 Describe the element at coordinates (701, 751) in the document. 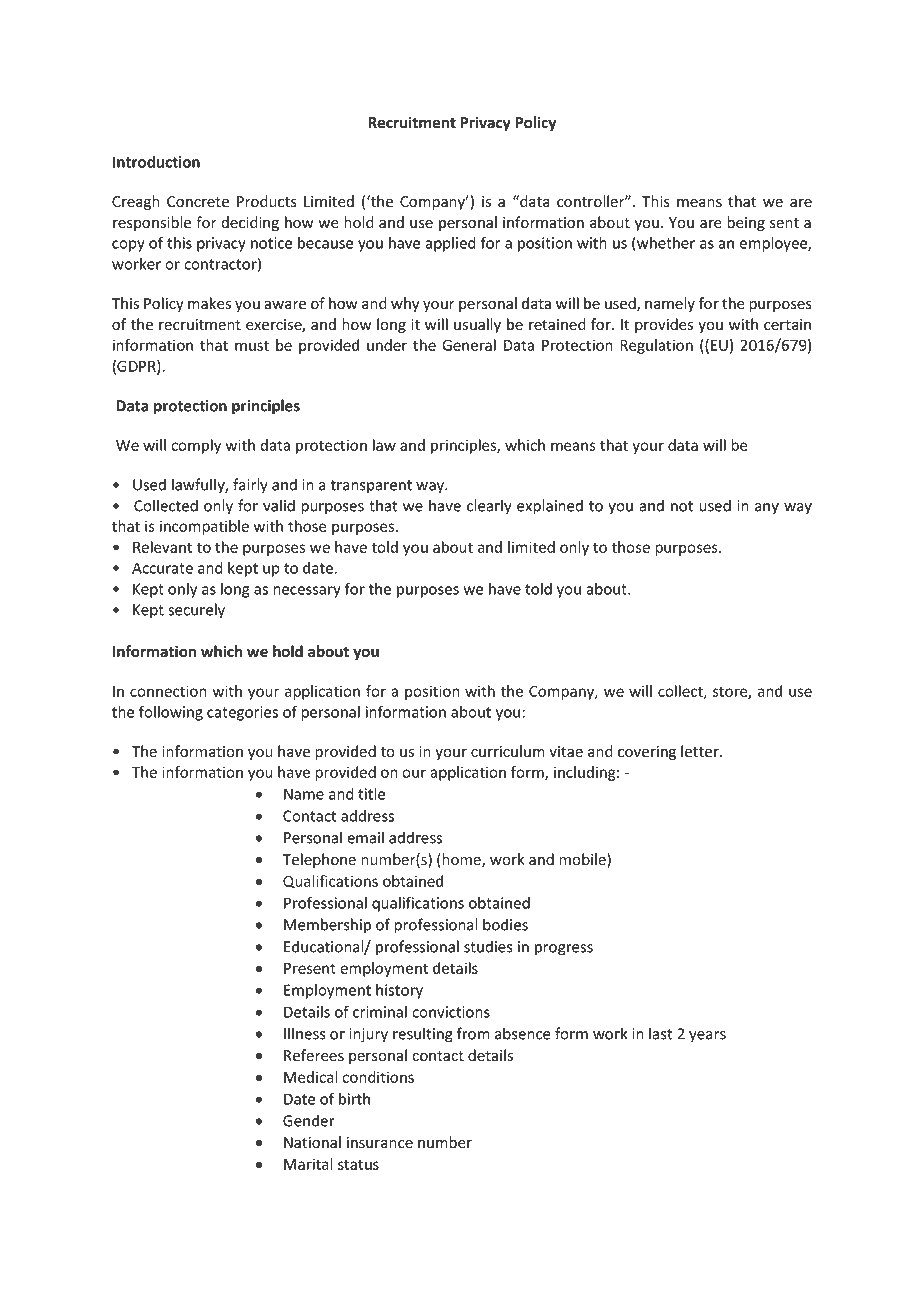

I see `letter` at that location.
